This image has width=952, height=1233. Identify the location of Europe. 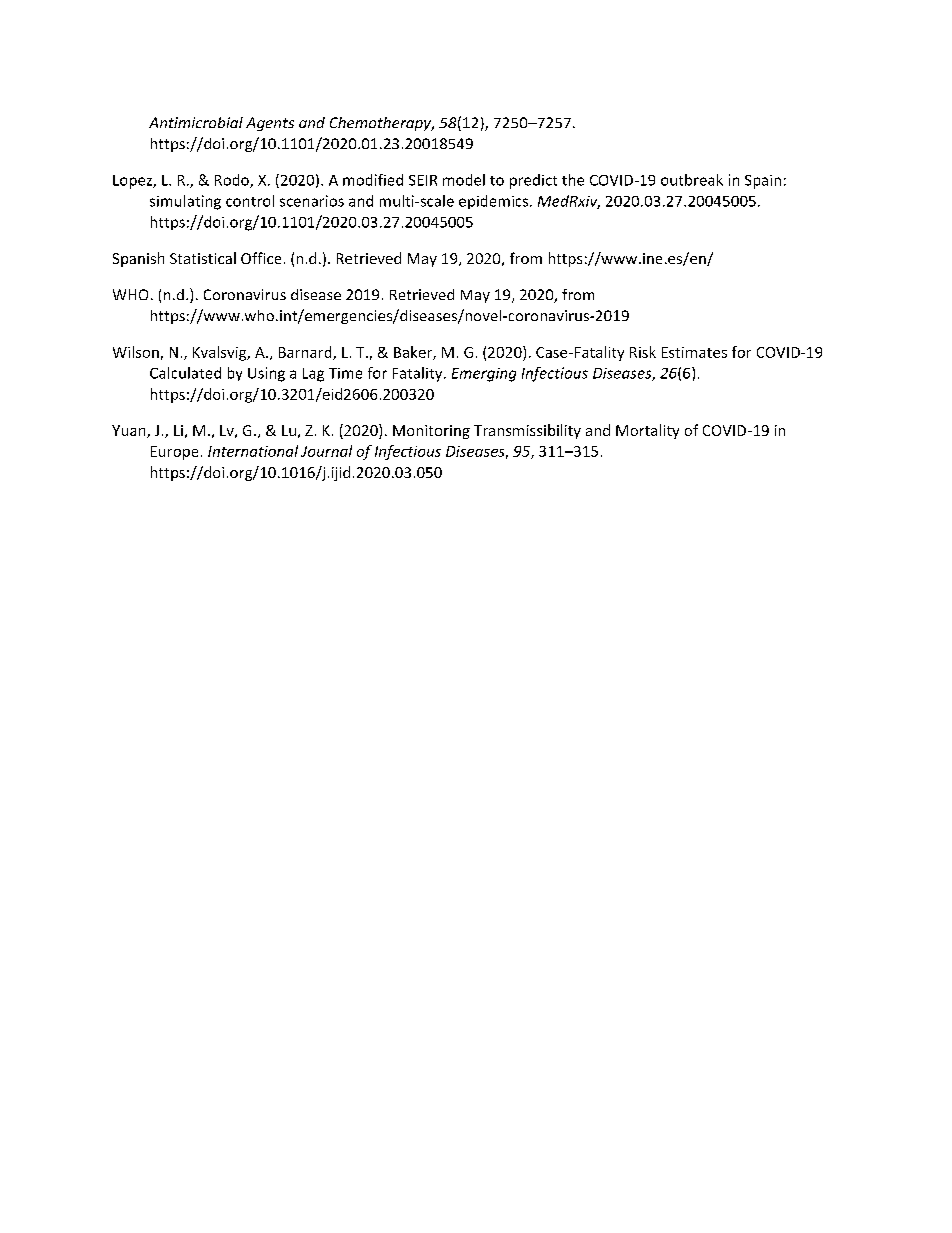
(174, 453).
